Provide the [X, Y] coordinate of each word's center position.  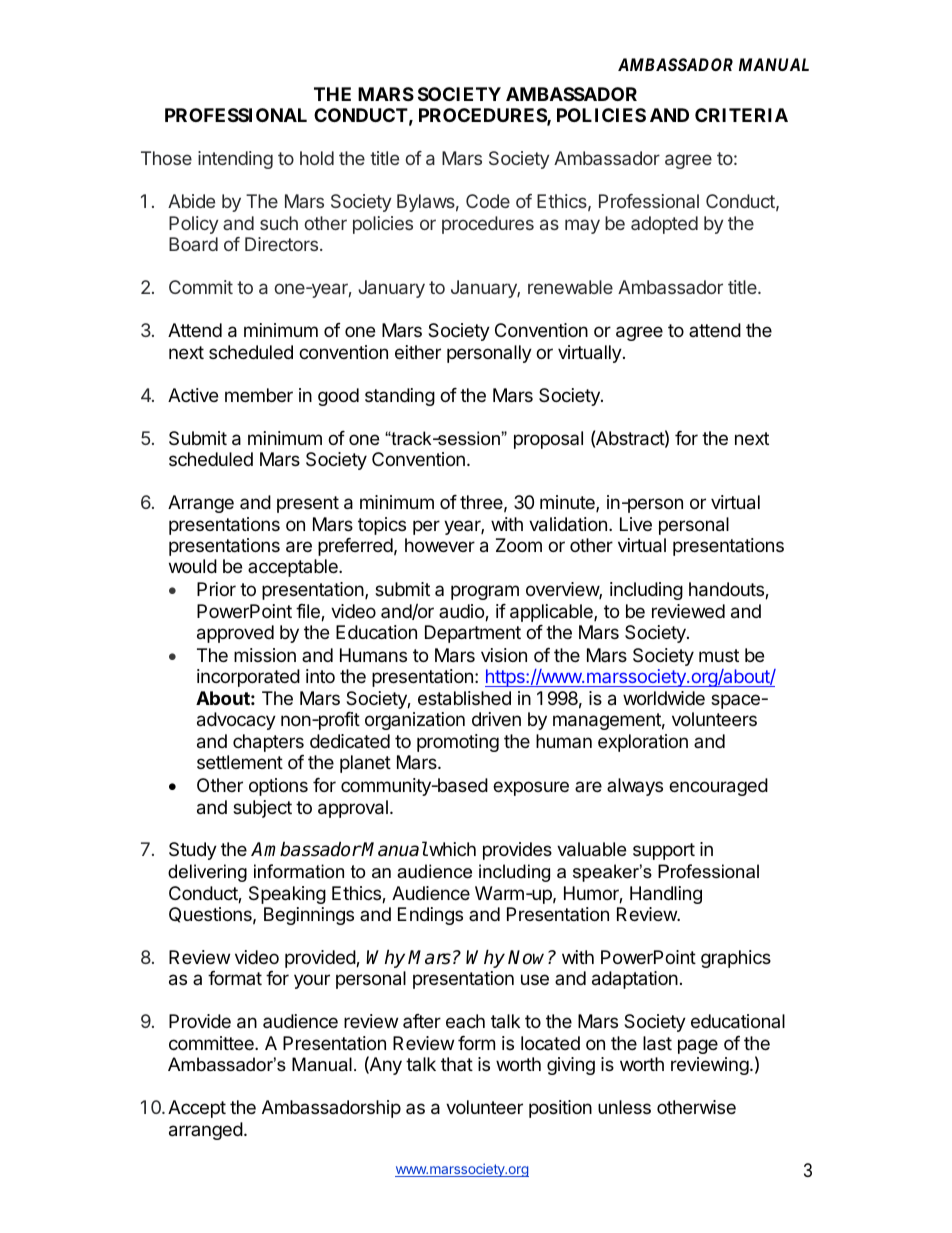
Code [488, 201]
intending [235, 160]
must [719, 655]
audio [462, 612]
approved [235, 634]
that [457, 1064]
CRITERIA [741, 115]
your [312, 981]
